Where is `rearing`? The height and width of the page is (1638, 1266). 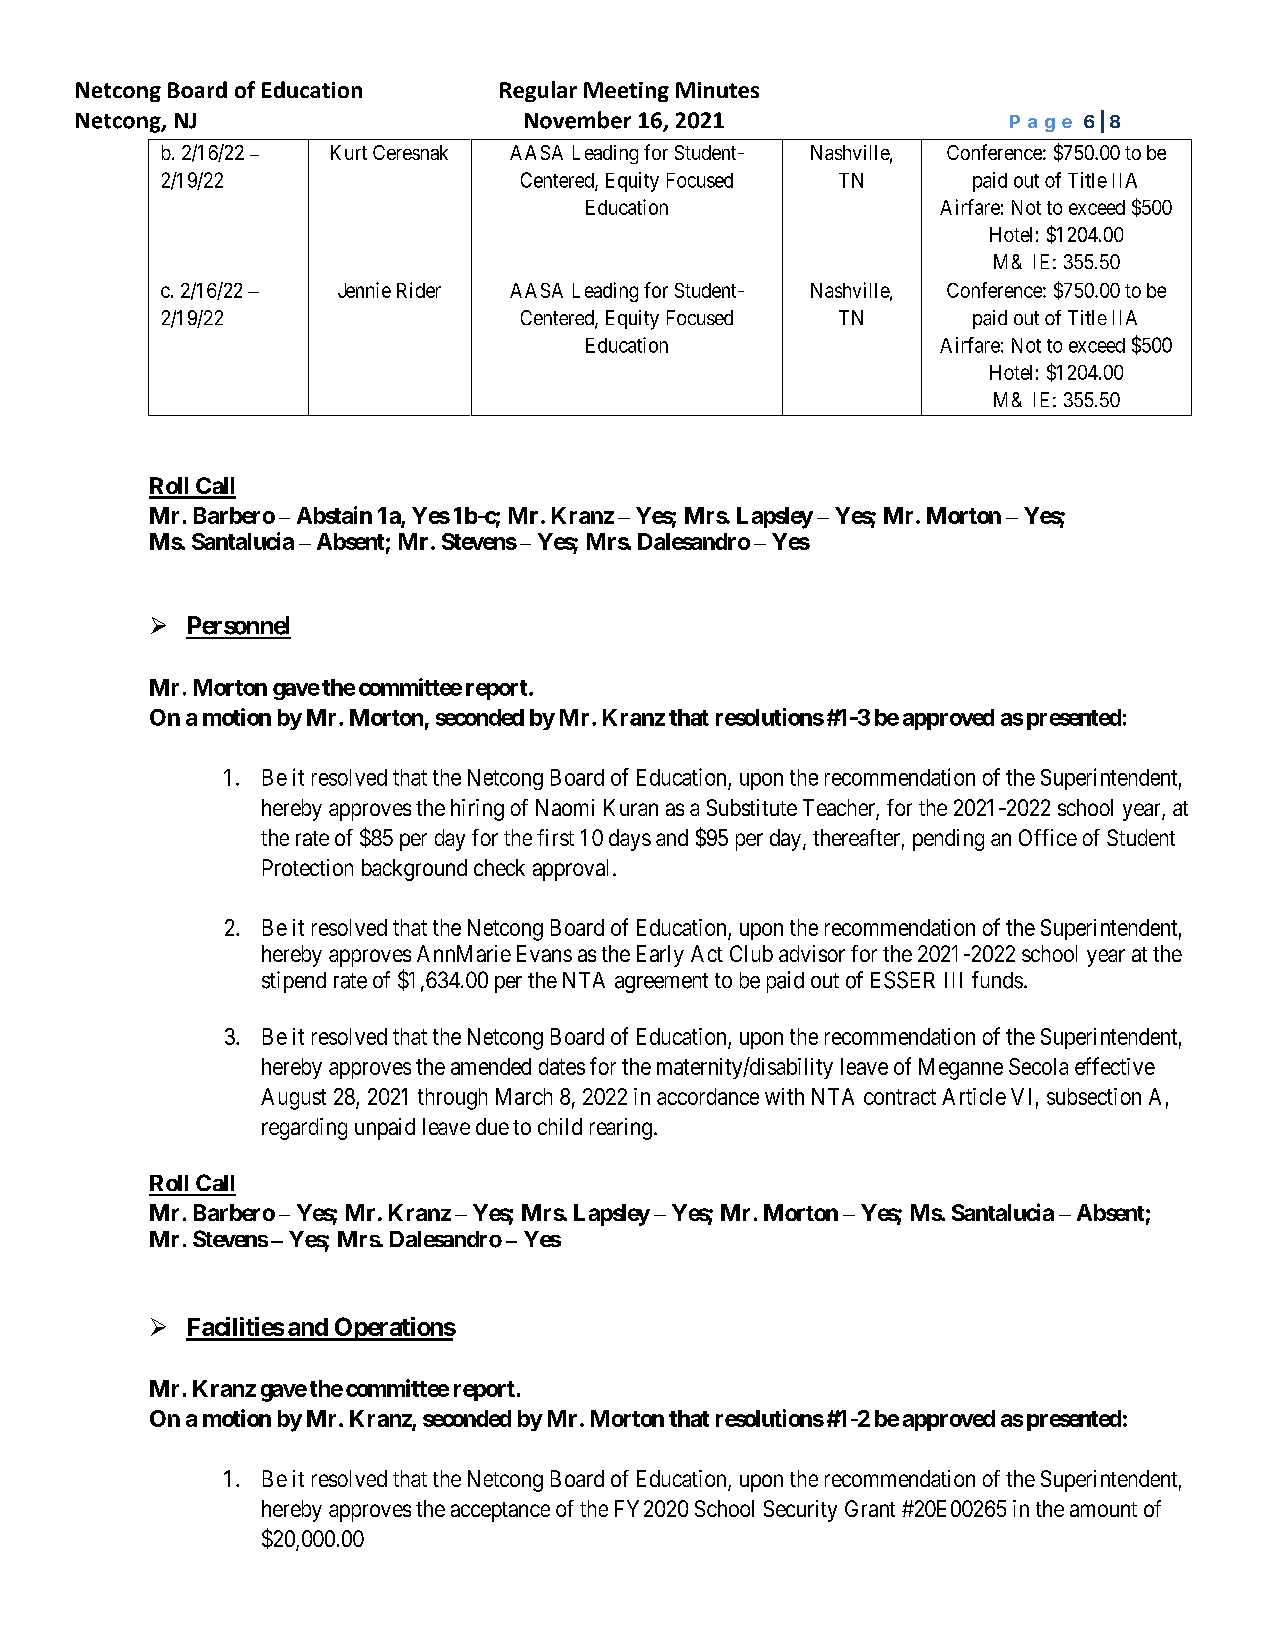 rearing is located at coordinates (621, 1129).
